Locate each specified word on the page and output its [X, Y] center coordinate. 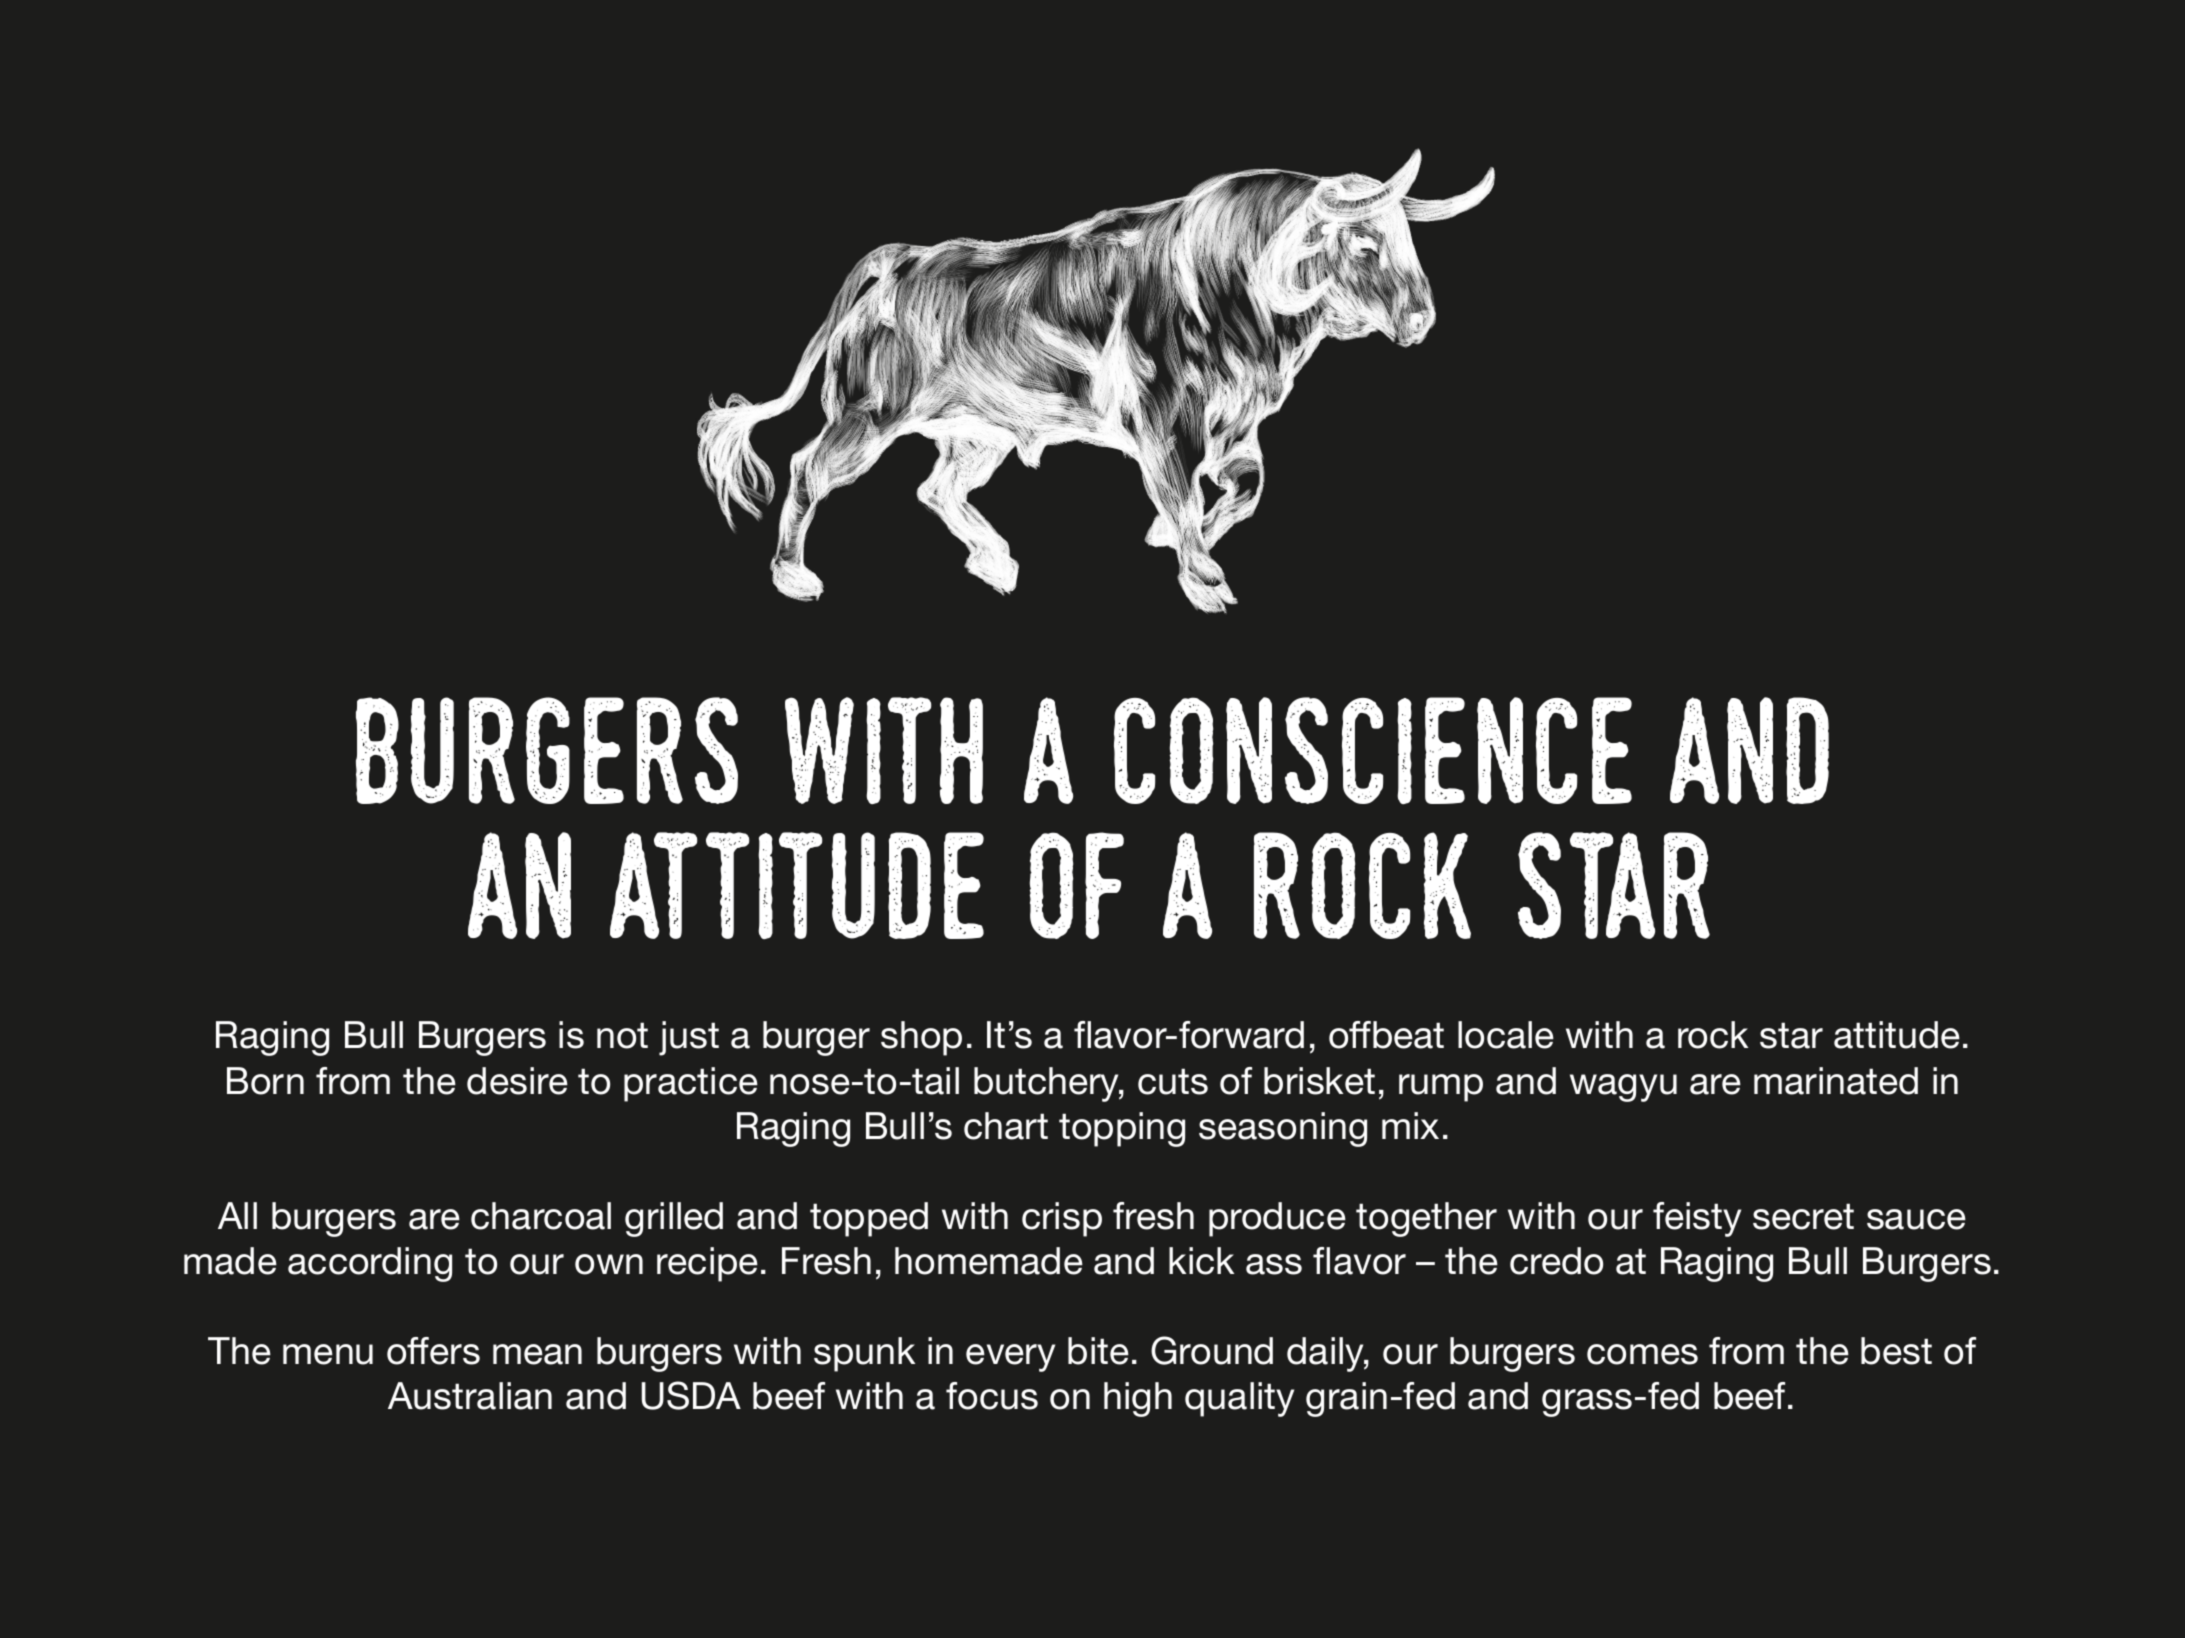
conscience [1373, 750]
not [622, 1035]
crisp [1062, 1219]
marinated [1836, 1081]
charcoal [541, 1216]
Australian [470, 1396]
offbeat [1386, 1035]
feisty [1697, 1219]
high [1138, 1399]
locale [1506, 1035]
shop [921, 1038]
